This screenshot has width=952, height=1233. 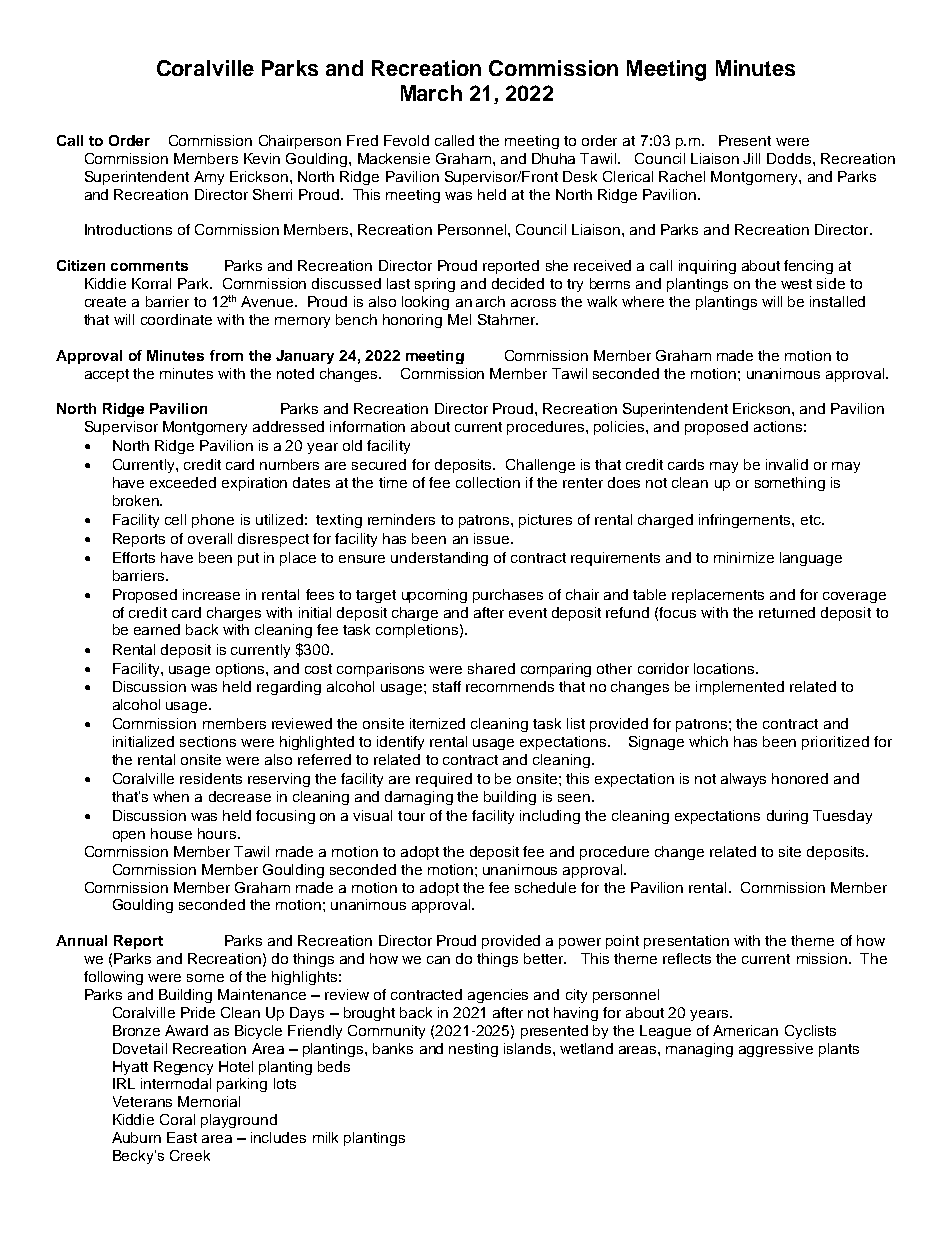 I want to click on accept, so click(x=107, y=375).
